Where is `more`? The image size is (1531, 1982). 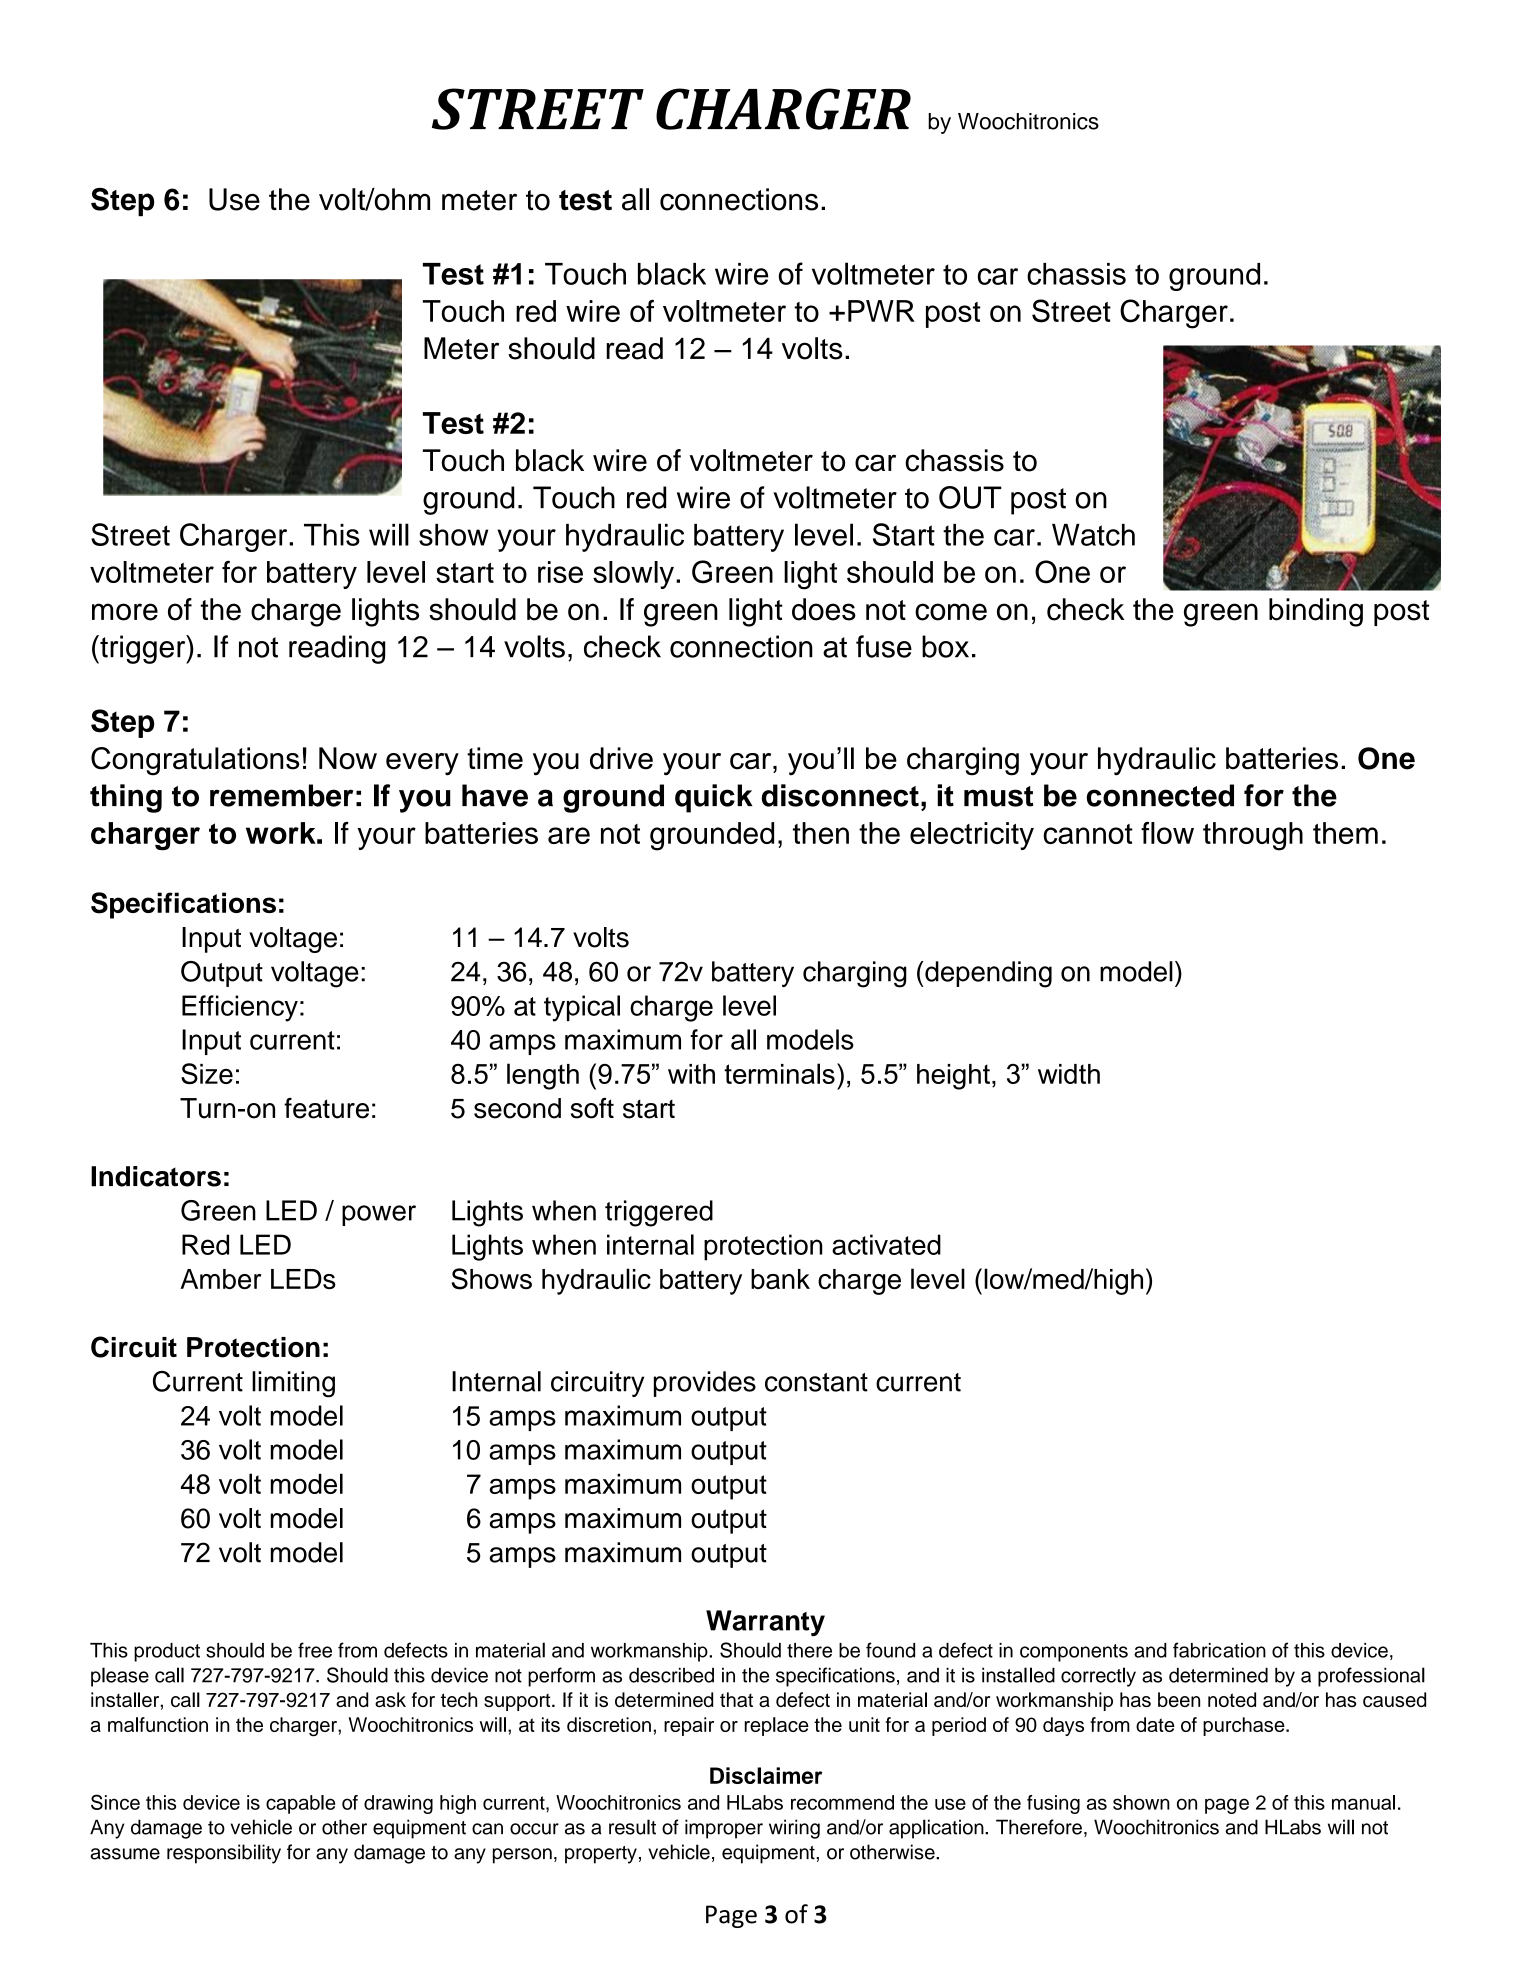
more is located at coordinates (125, 612).
